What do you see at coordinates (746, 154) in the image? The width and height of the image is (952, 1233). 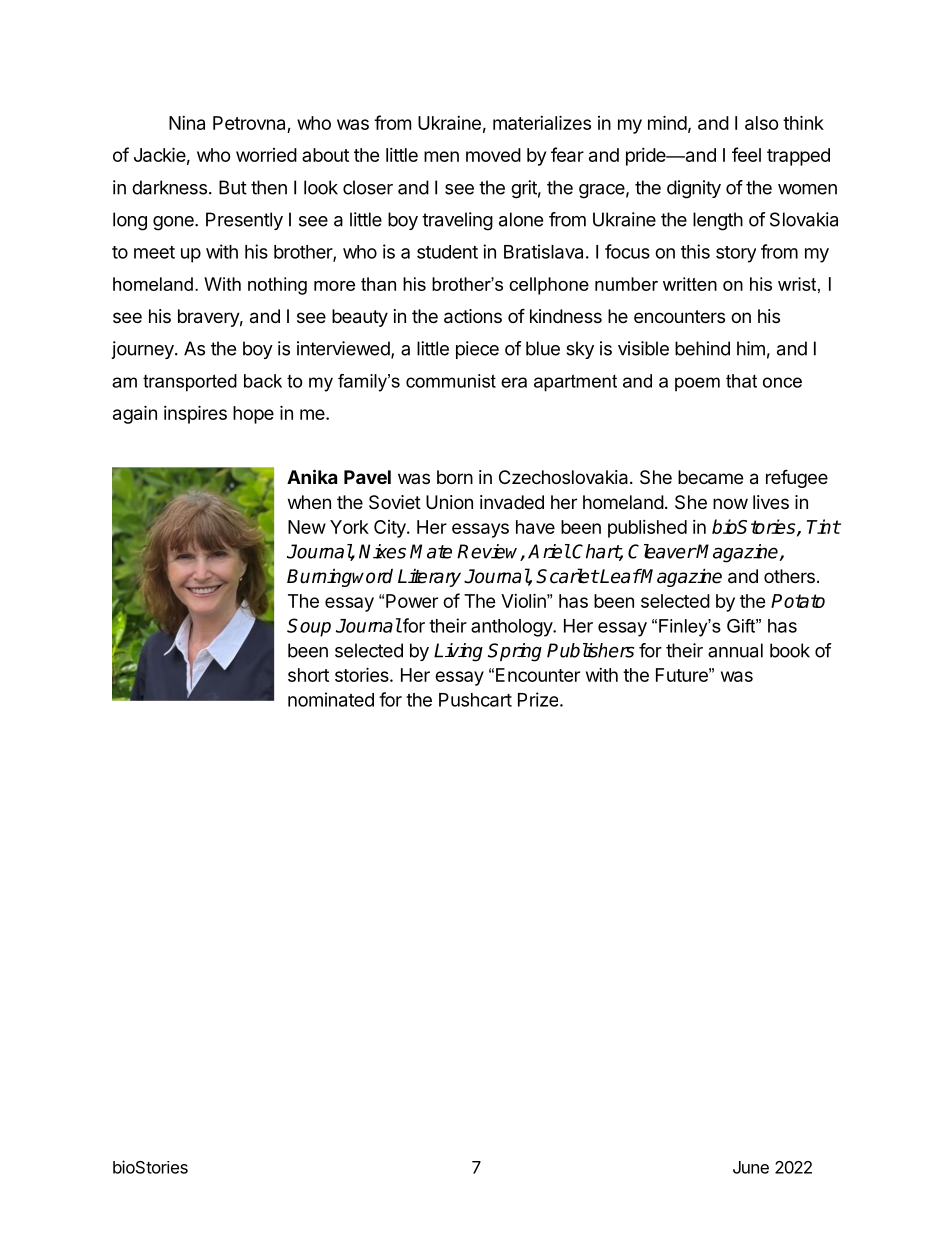 I see `feel` at bounding box center [746, 154].
